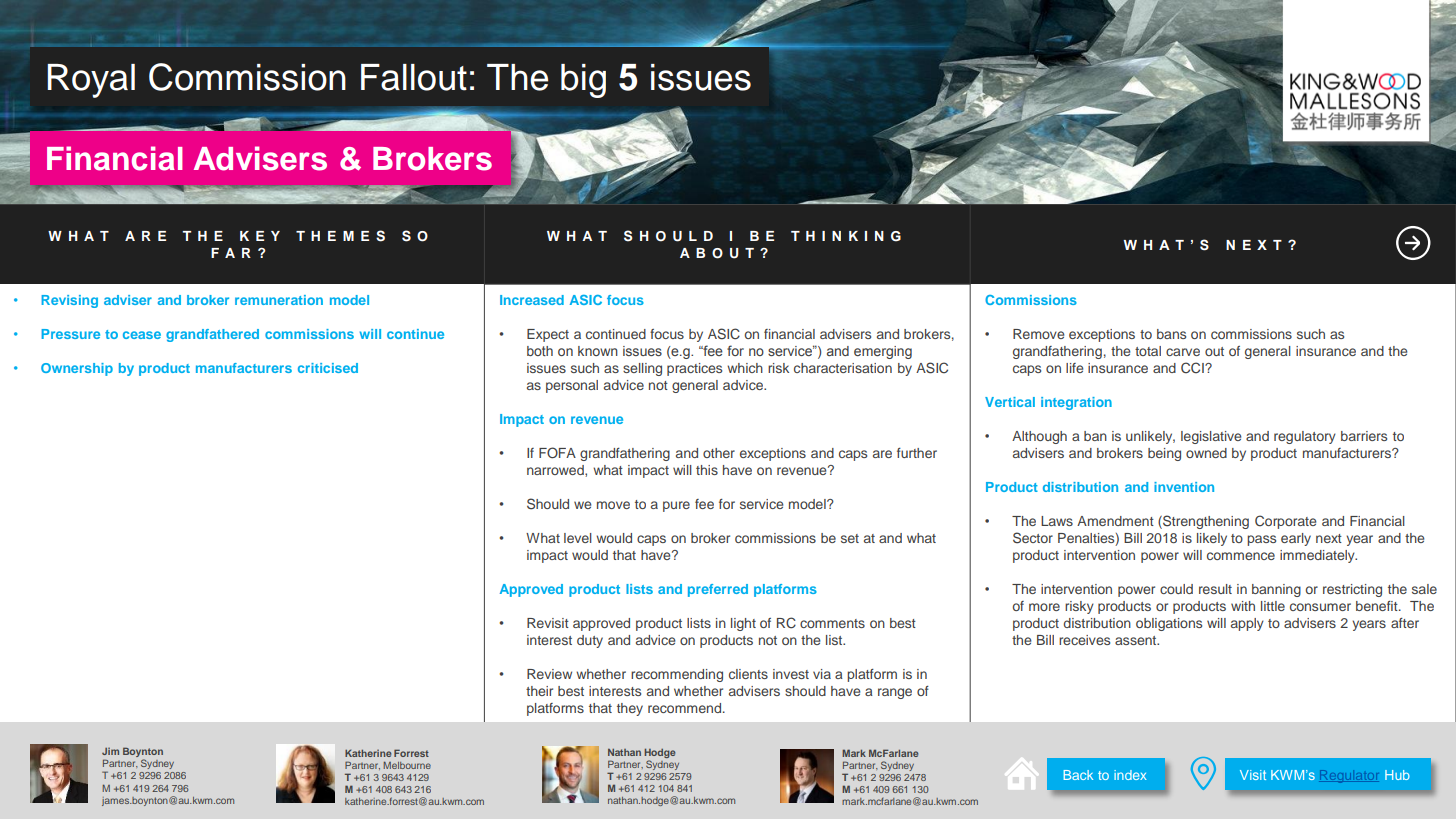  Describe the element at coordinates (414, 77) in the page. I see `Fallout` at that location.
